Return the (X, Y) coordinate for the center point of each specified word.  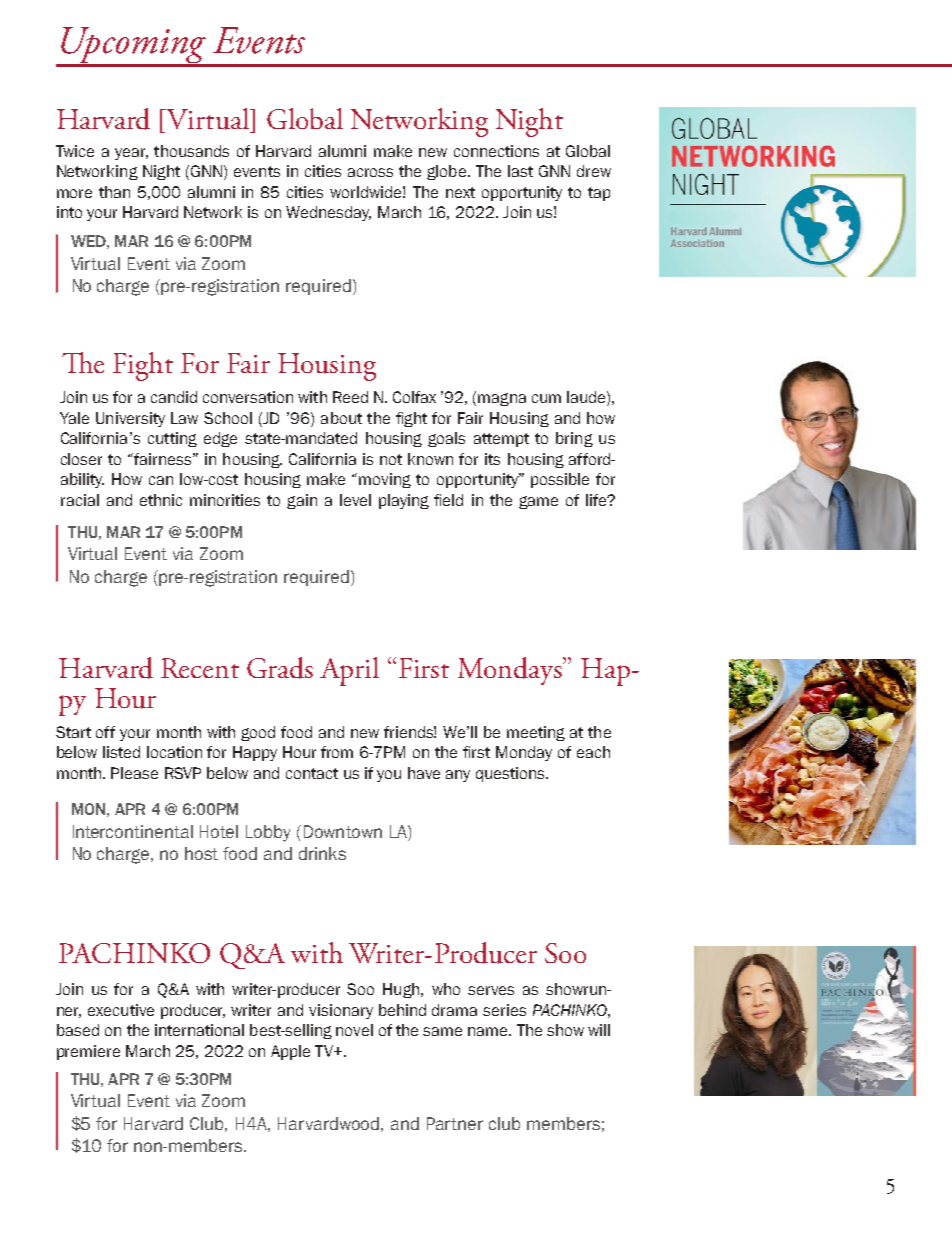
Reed (350, 397)
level (355, 500)
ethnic (161, 500)
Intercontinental (133, 831)
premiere (88, 1052)
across (370, 172)
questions (511, 774)
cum (546, 398)
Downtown (343, 831)
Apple (290, 1052)
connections (496, 151)
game (538, 502)
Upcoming (133, 46)
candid (174, 397)
